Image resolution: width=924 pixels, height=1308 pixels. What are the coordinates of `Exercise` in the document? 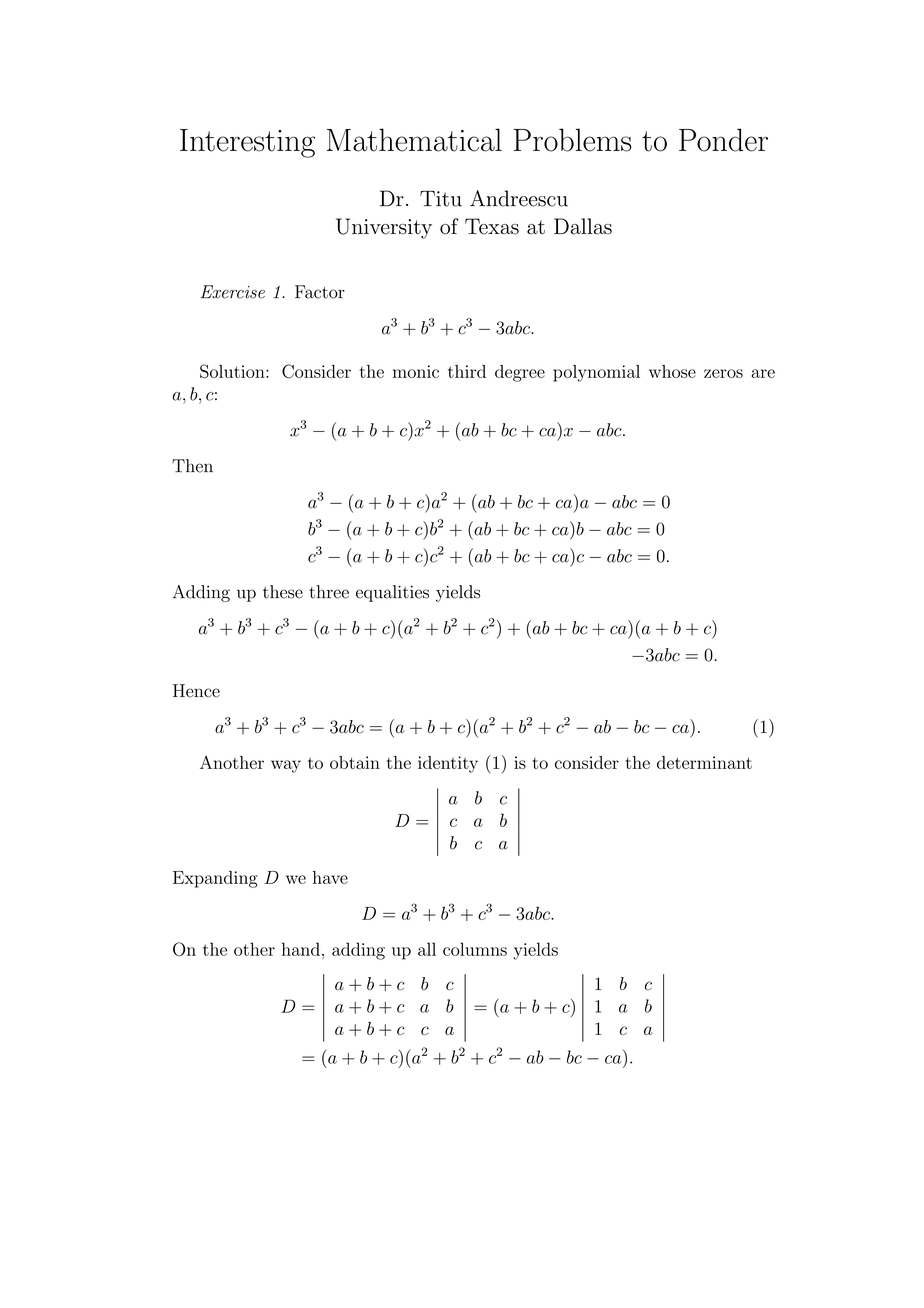 It's located at (233, 292).
